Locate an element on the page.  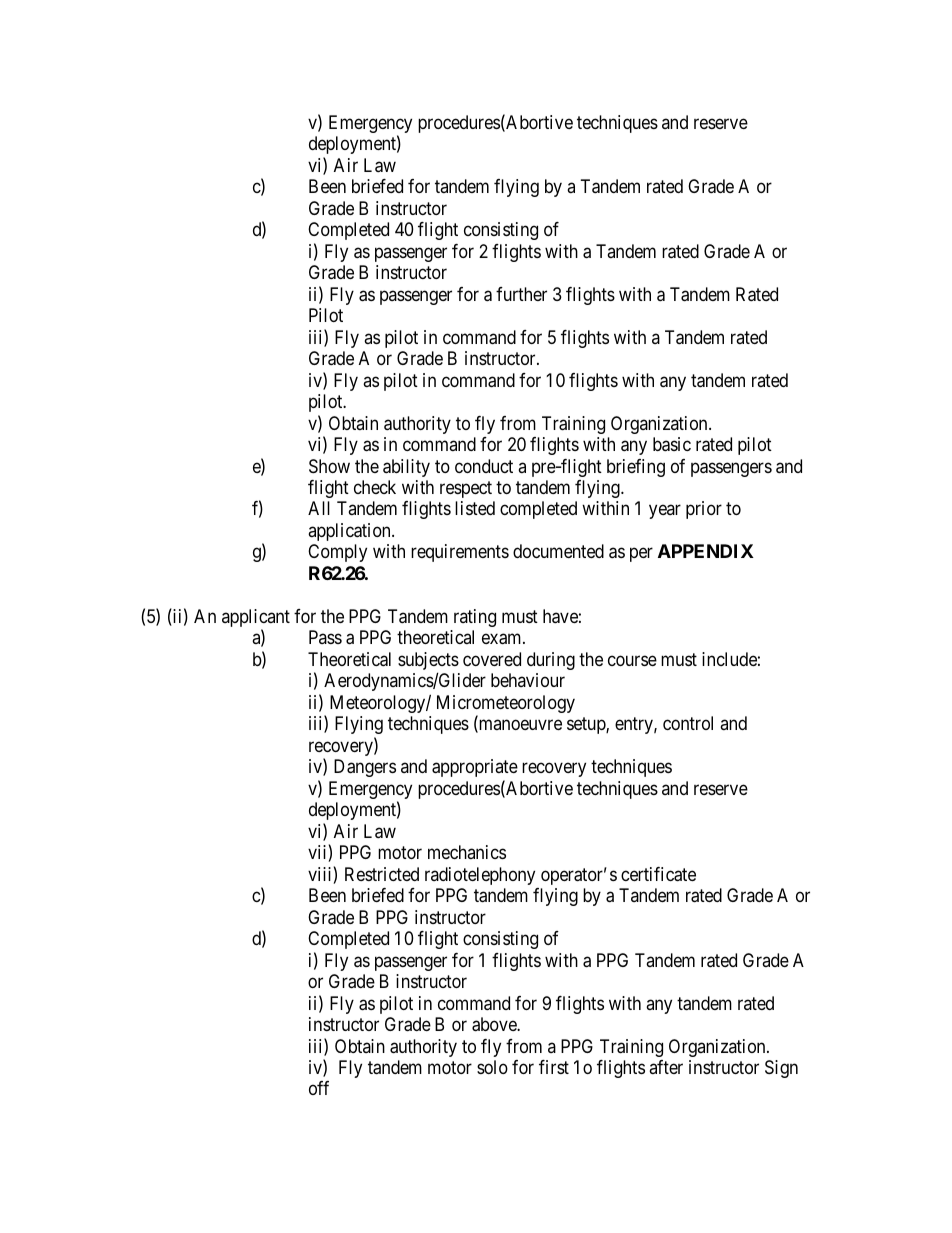
mechanics is located at coordinates (467, 852).
